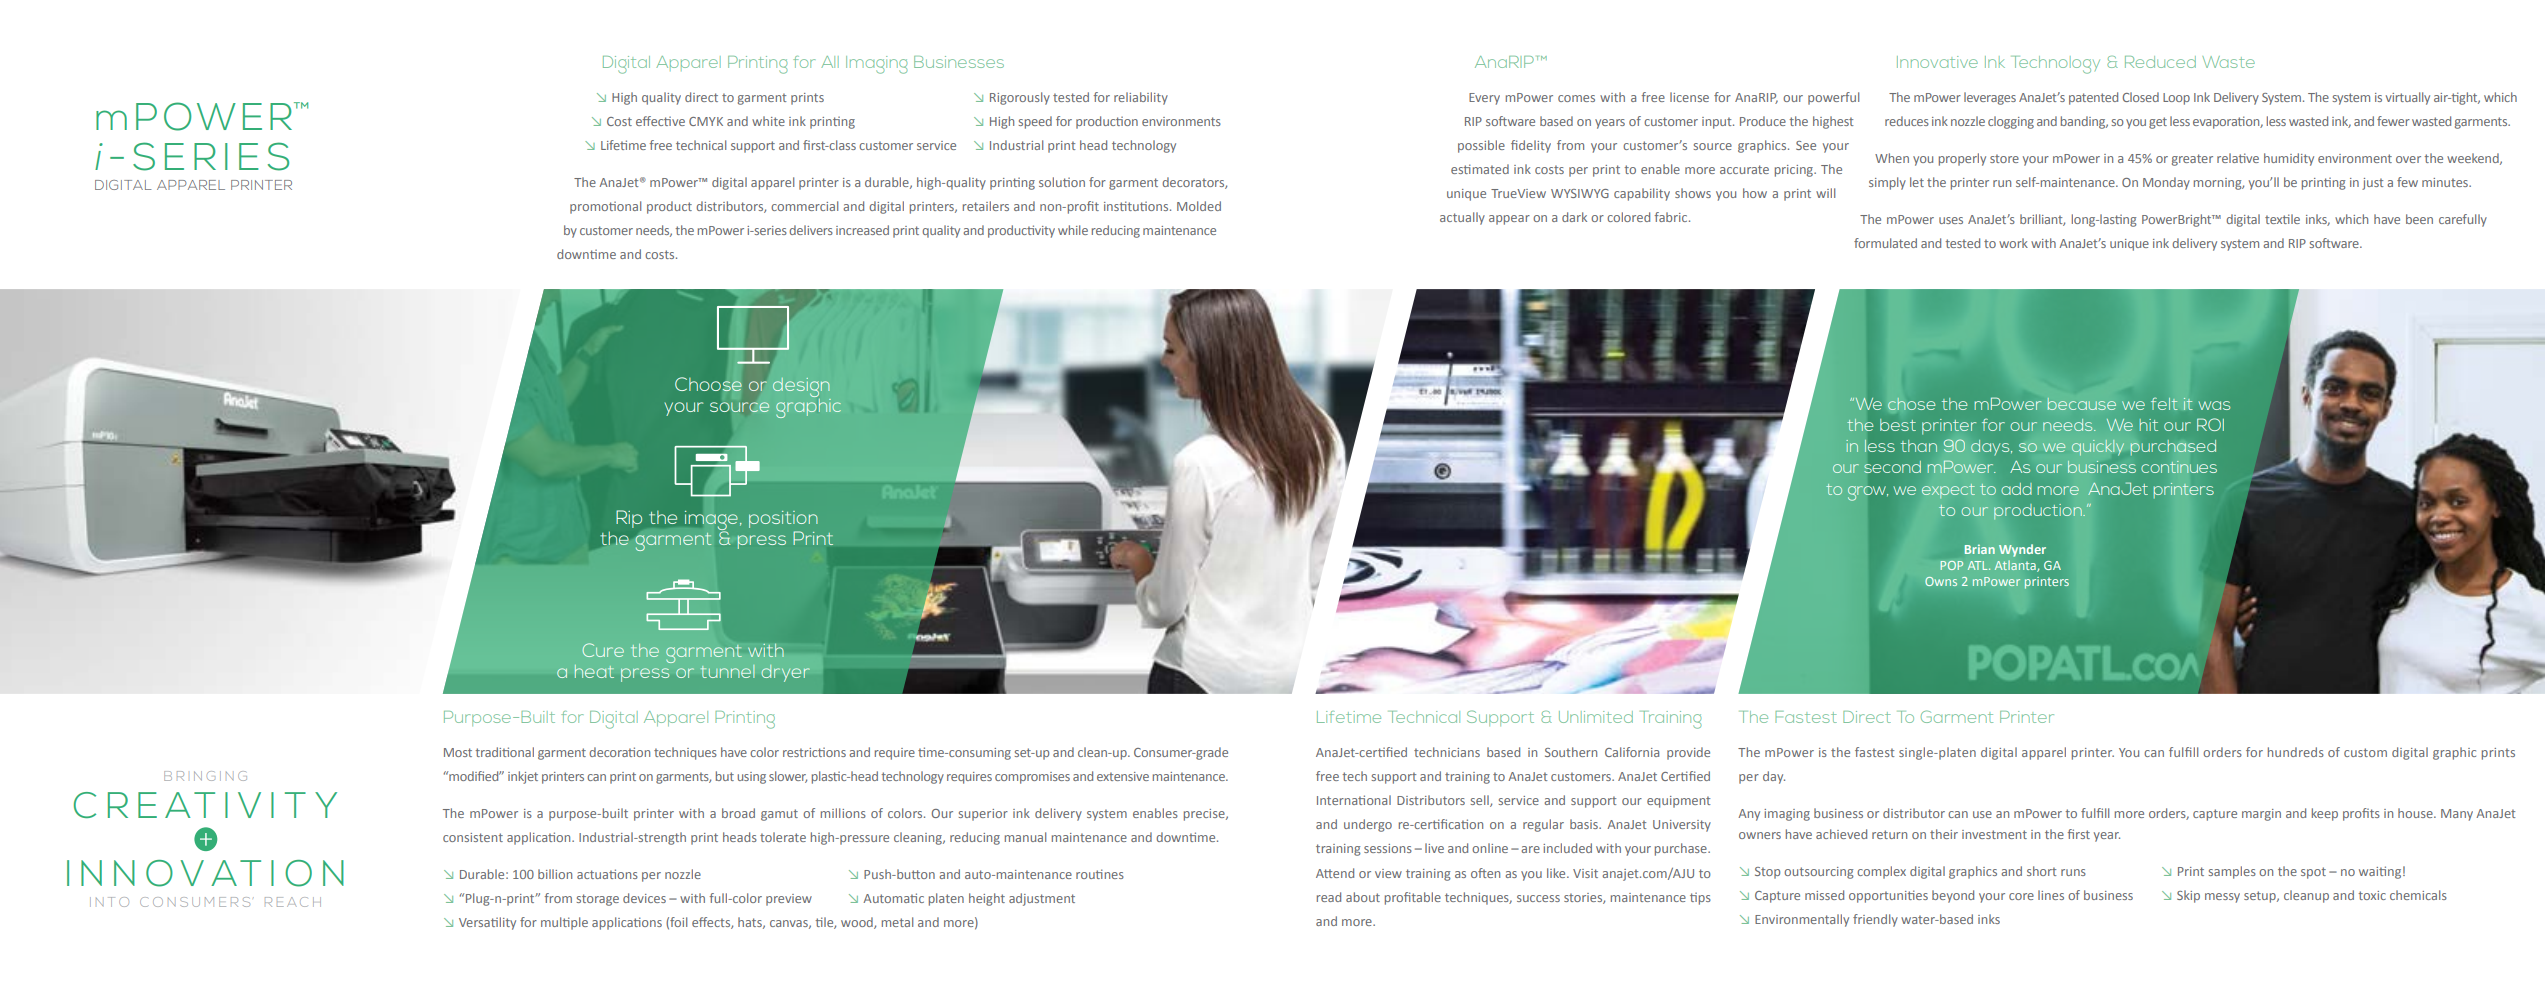  What do you see at coordinates (660, 121) in the document?
I see `effective` at bounding box center [660, 121].
